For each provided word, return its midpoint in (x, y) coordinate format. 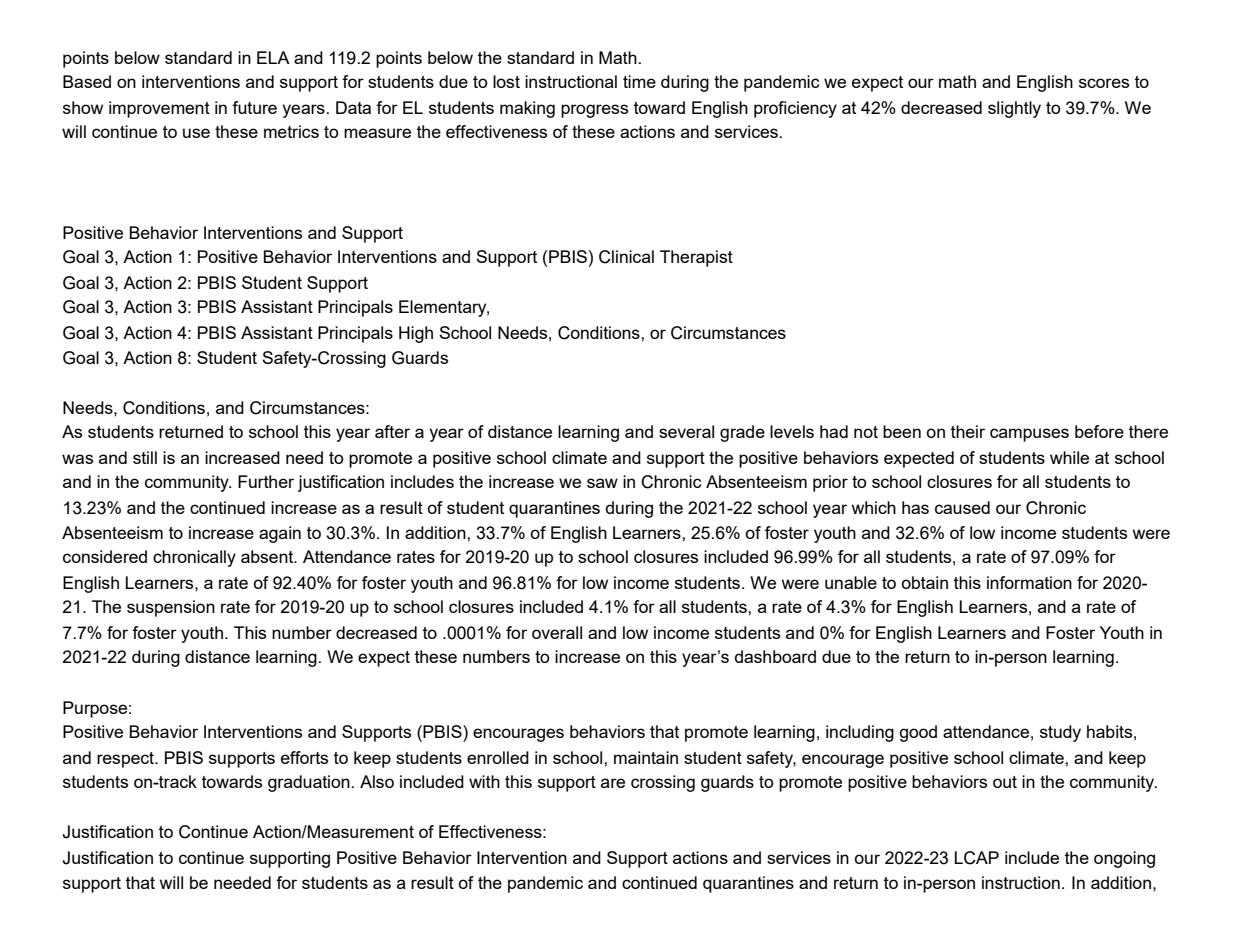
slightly (1014, 109)
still (145, 457)
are (613, 783)
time (639, 81)
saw (602, 483)
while (1069, 457)
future (254, 107)
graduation (310, 783)
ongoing (1124, 859)
